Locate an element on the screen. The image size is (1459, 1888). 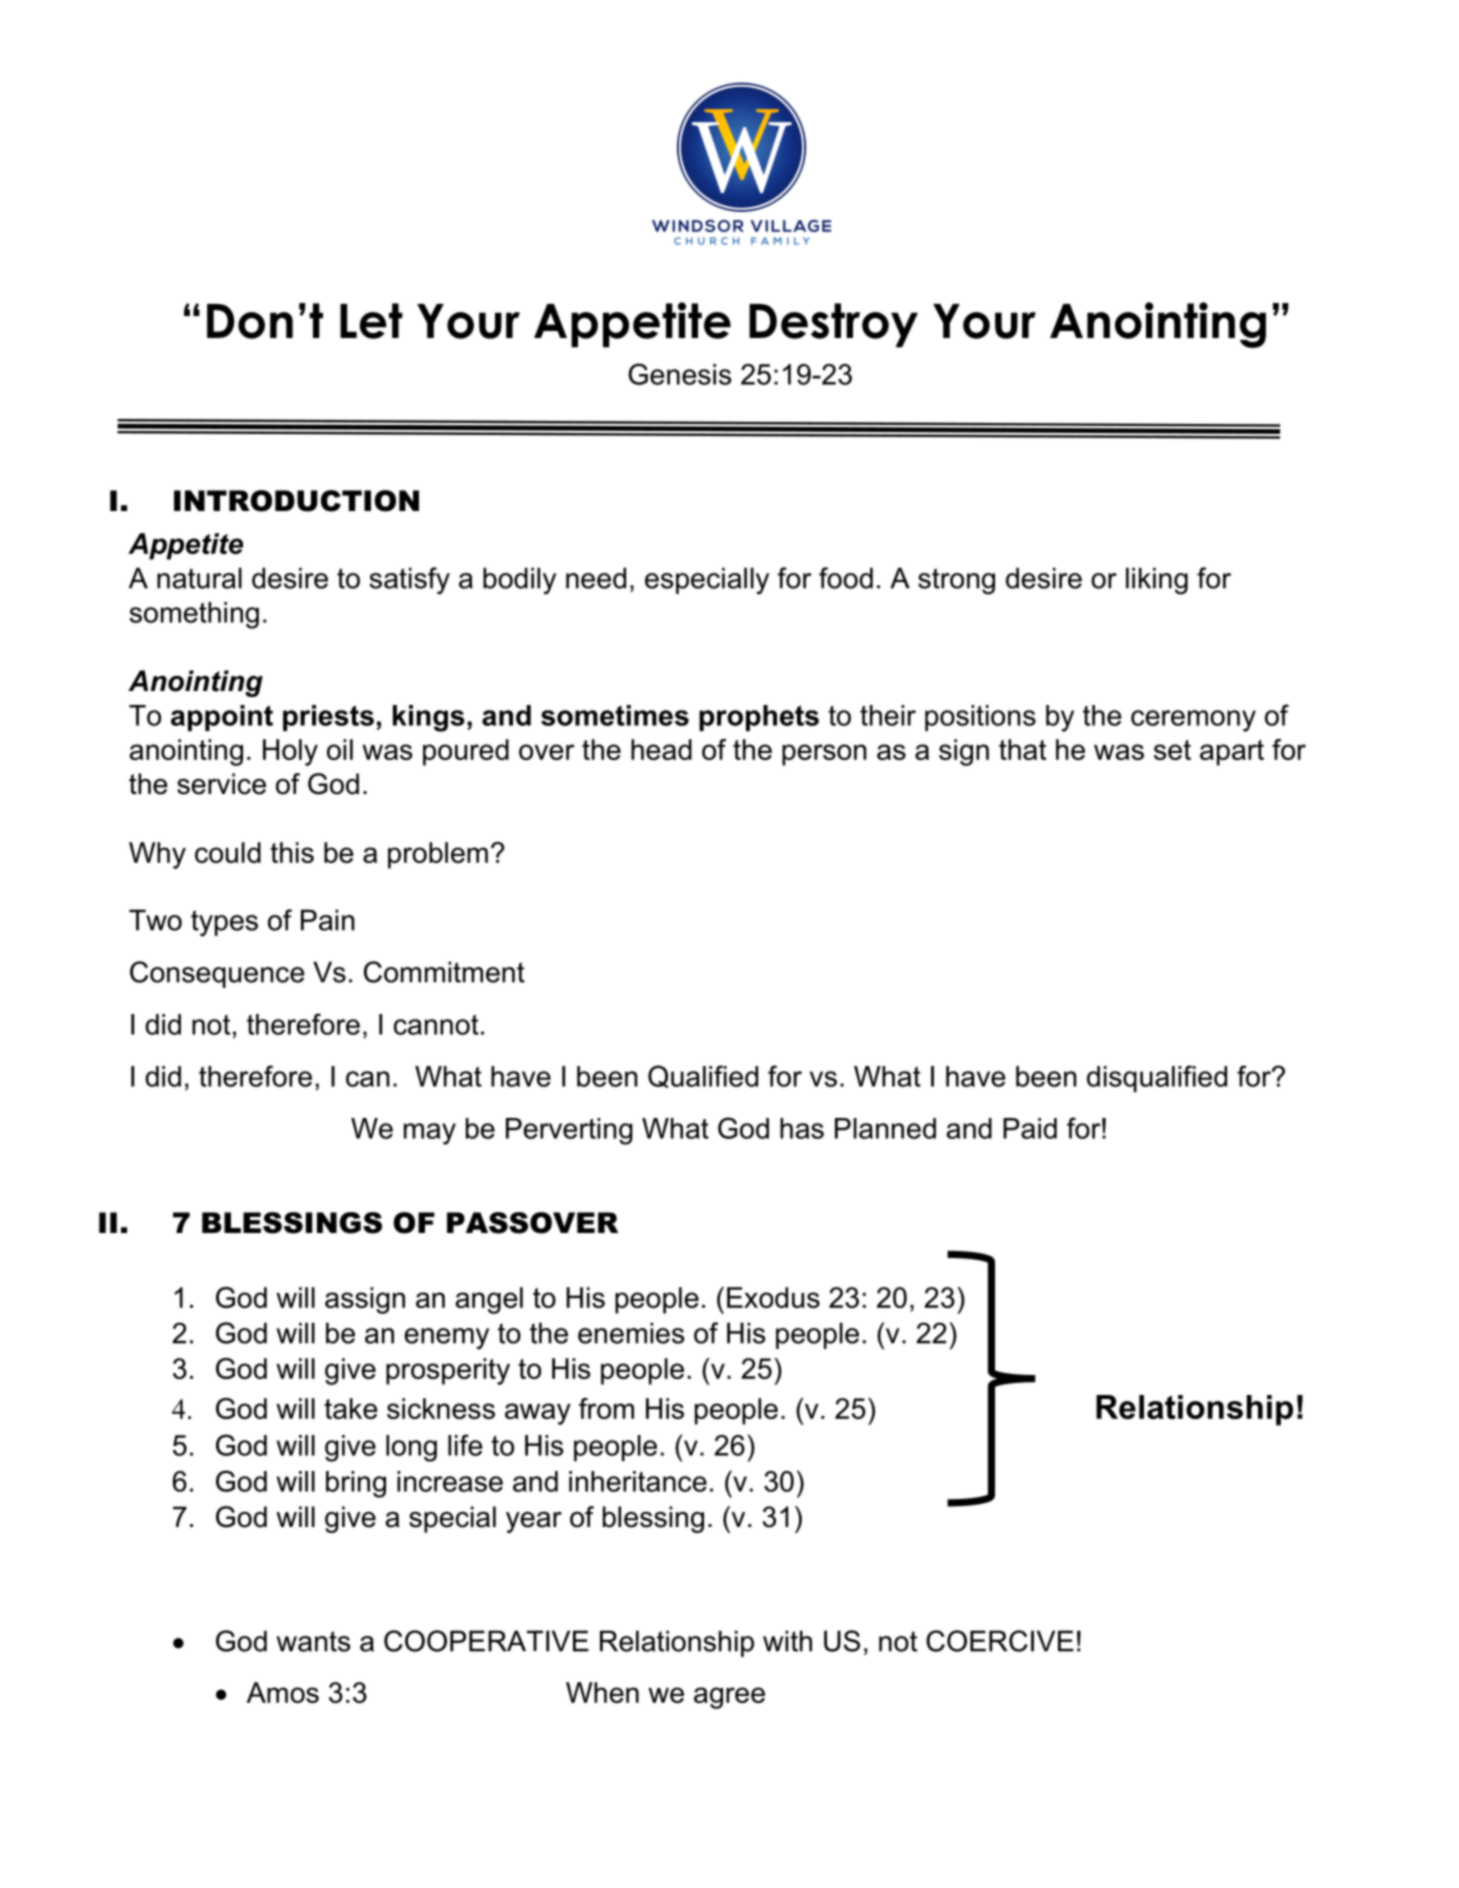
Paid is located at coordinates (1030, 1128).
